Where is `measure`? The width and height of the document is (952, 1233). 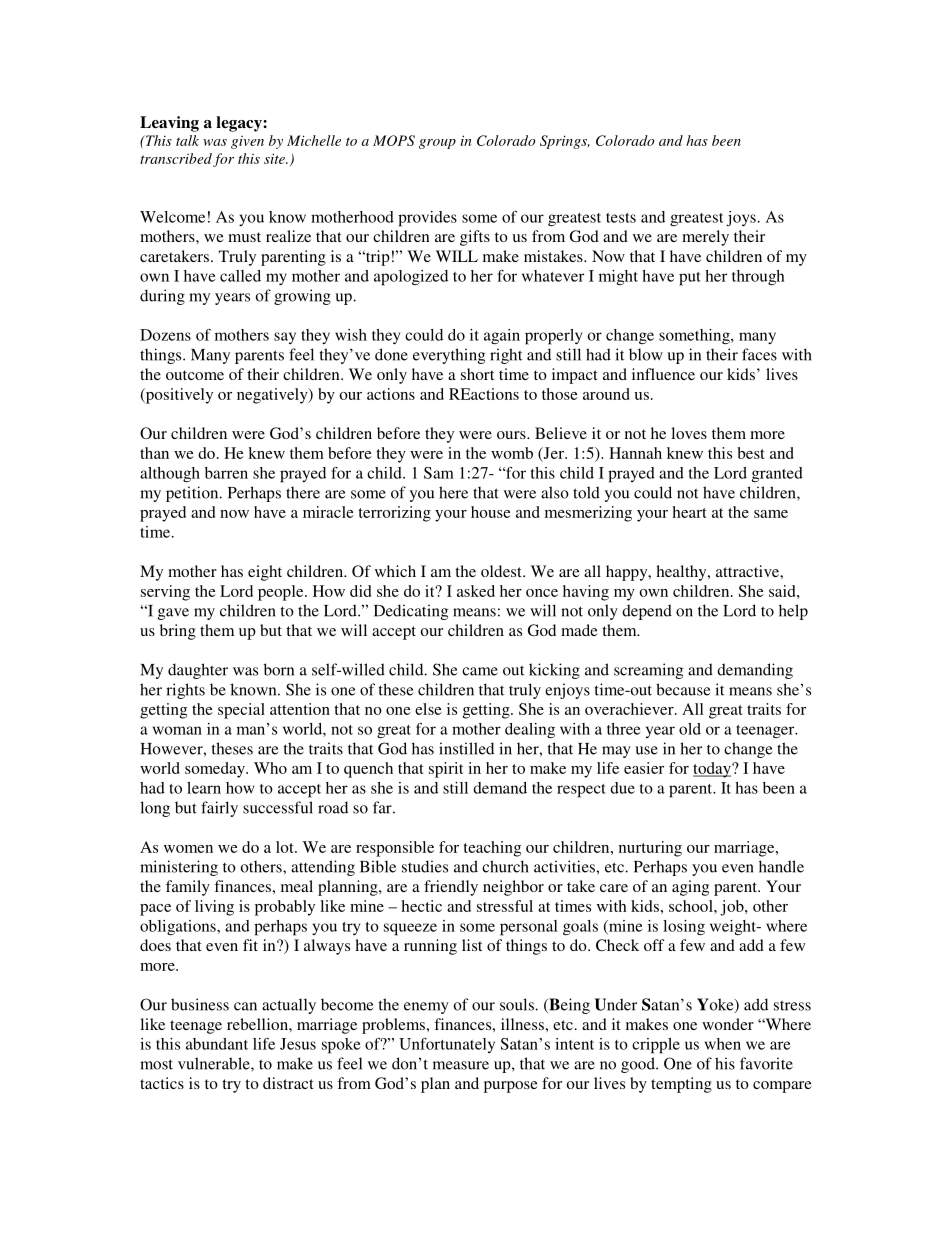
measure is located at coordinates (461, 1065).
